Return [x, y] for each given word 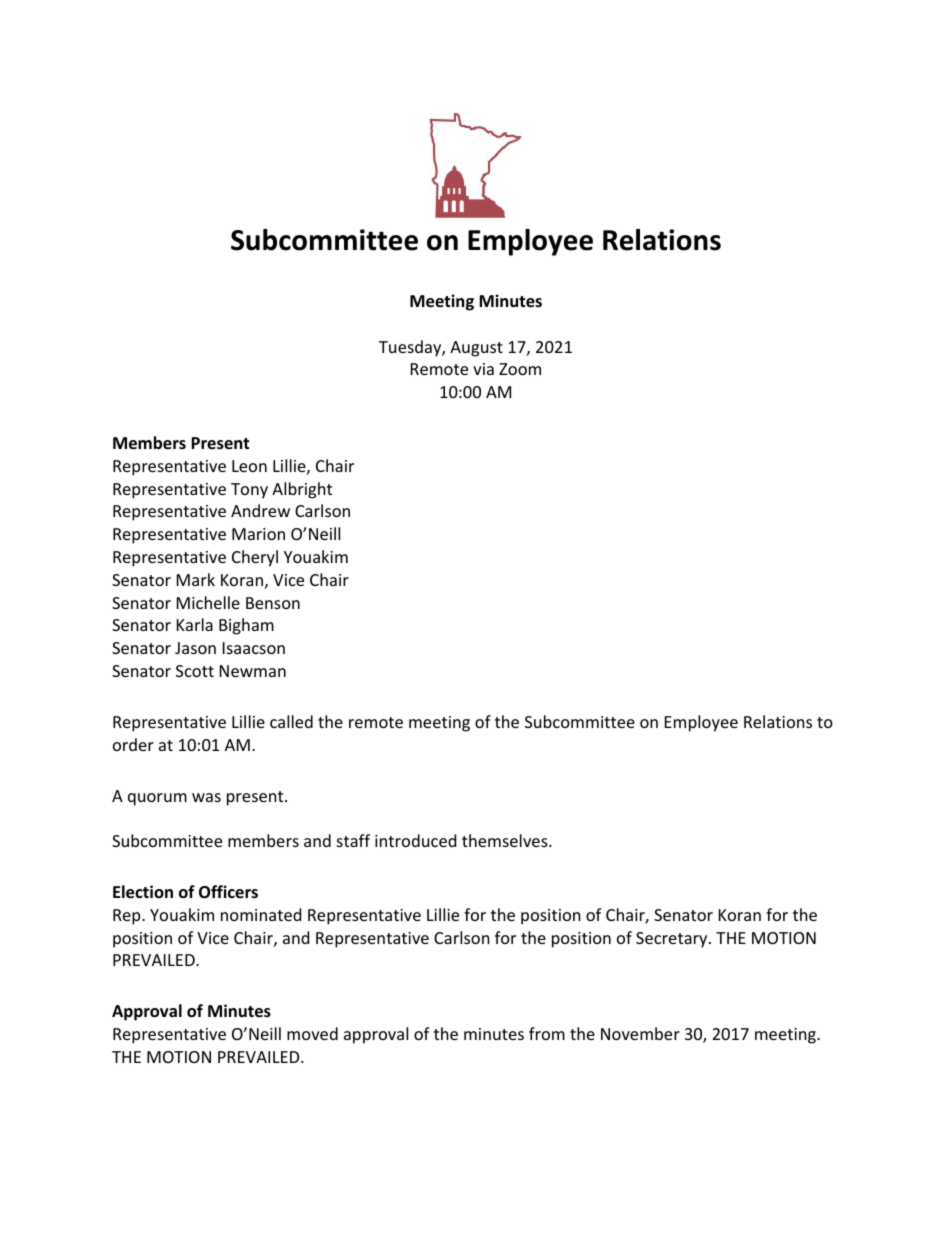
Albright [302, 490]
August [476, 349]
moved [312, 1033]
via [483, 369]
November [640, 1033]
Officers [228, 892]
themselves [506, 840]
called [291, 721]
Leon [249, 466]
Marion [258, 534]
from [547, 1033]
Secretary [673, 940]
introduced [415, 840]
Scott [195, 671]
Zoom [520, 369]
